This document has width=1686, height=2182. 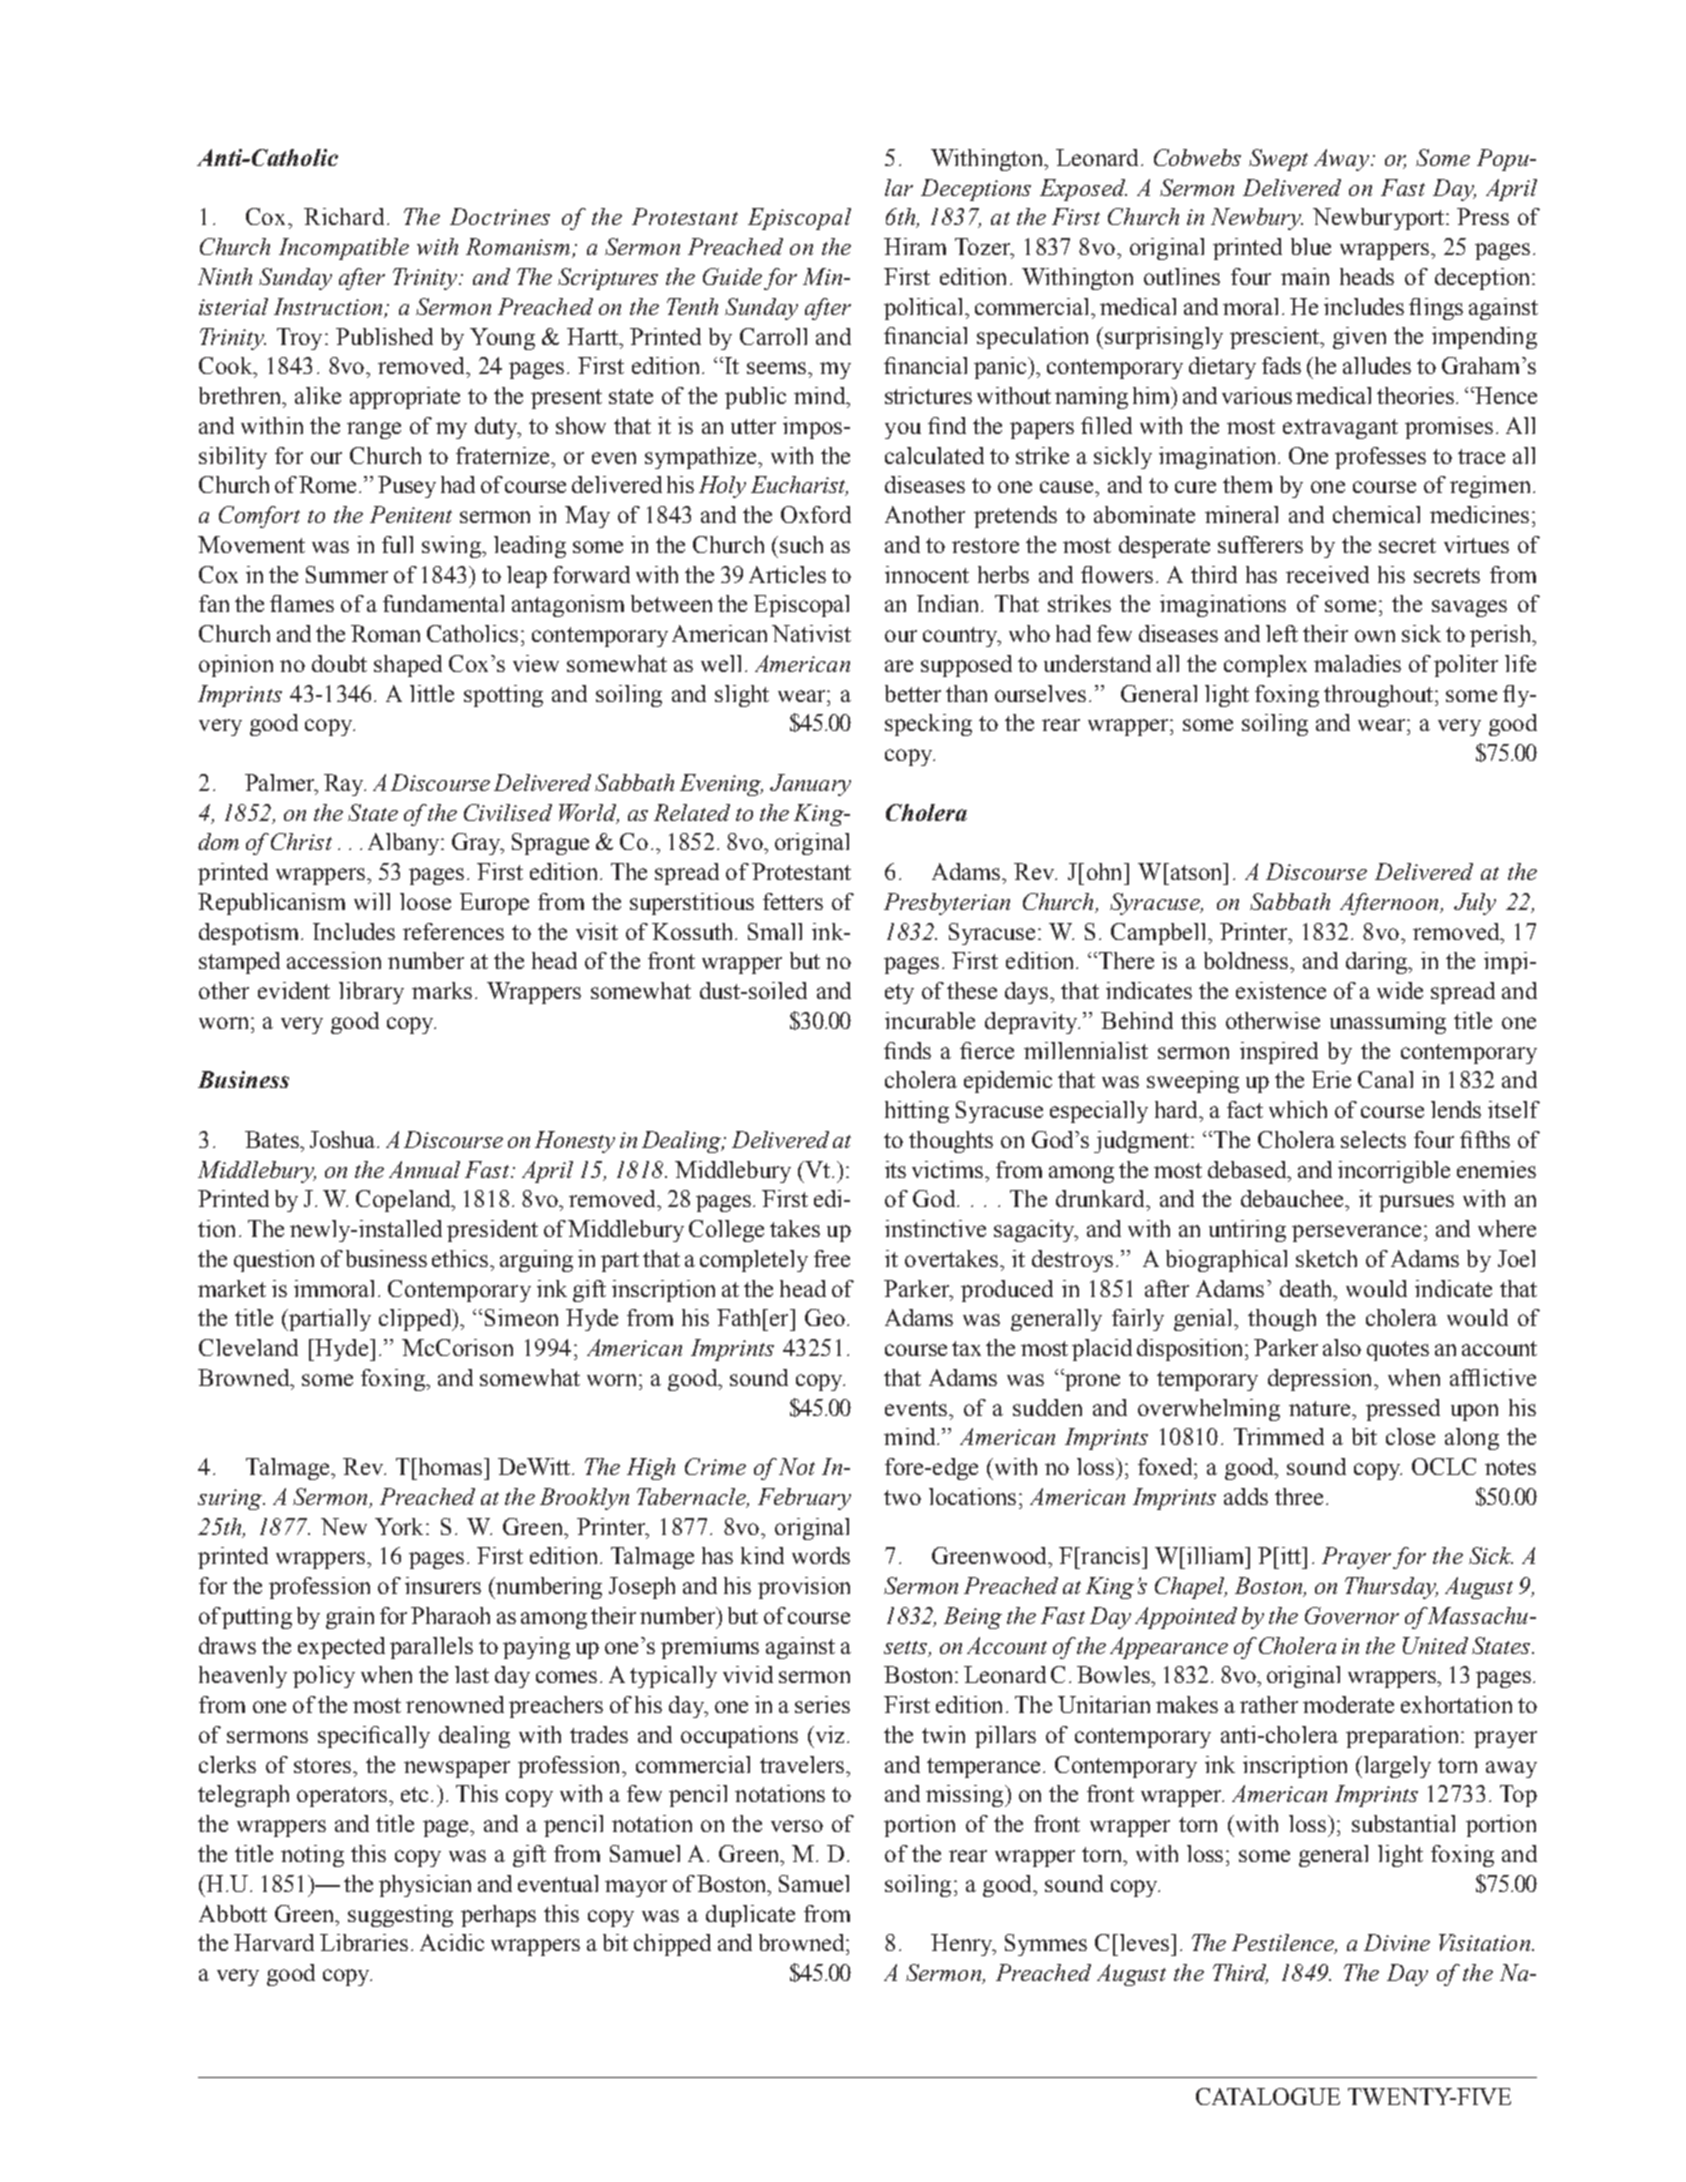 What do you see at coordinates (917, 1112) in the document?
I see `hitting` at bounding box center [917, 1112].
